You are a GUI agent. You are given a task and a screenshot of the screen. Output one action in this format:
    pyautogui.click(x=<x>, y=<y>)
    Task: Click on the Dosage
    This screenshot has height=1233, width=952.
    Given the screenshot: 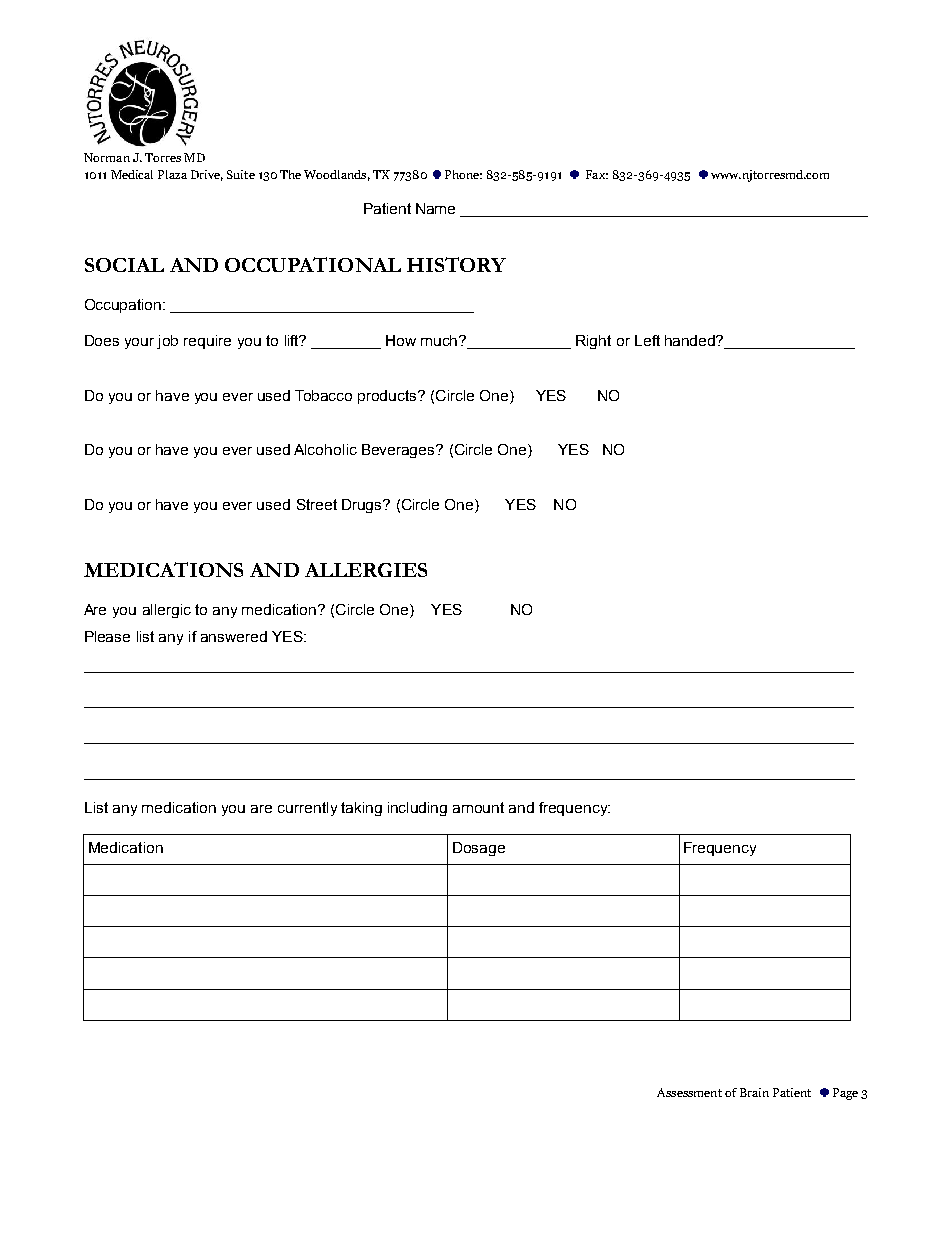 What is the action you would take?
    pyautogui.click(x=479, y=849)
